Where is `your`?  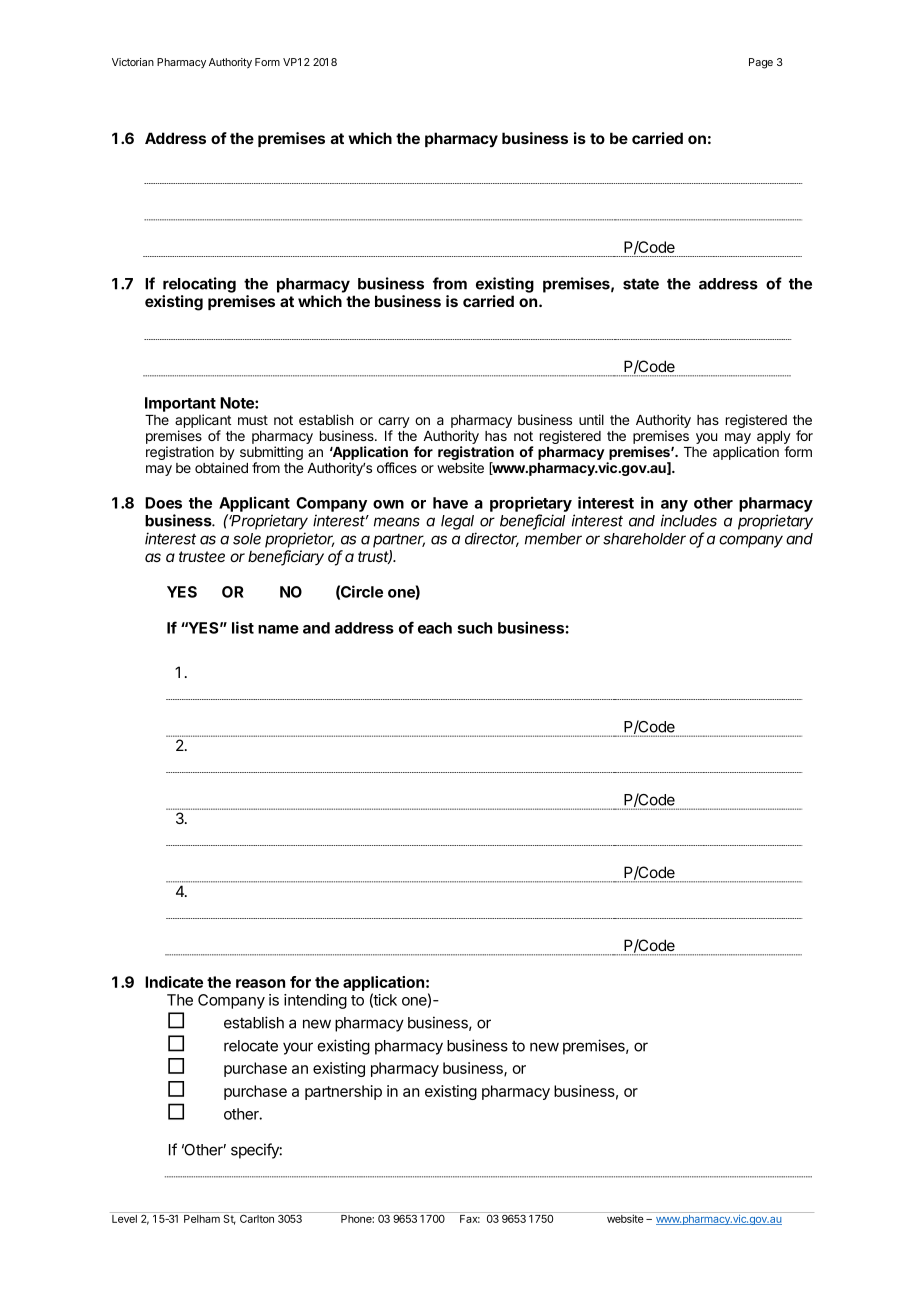 your is located at coordinates (298, 1048).
